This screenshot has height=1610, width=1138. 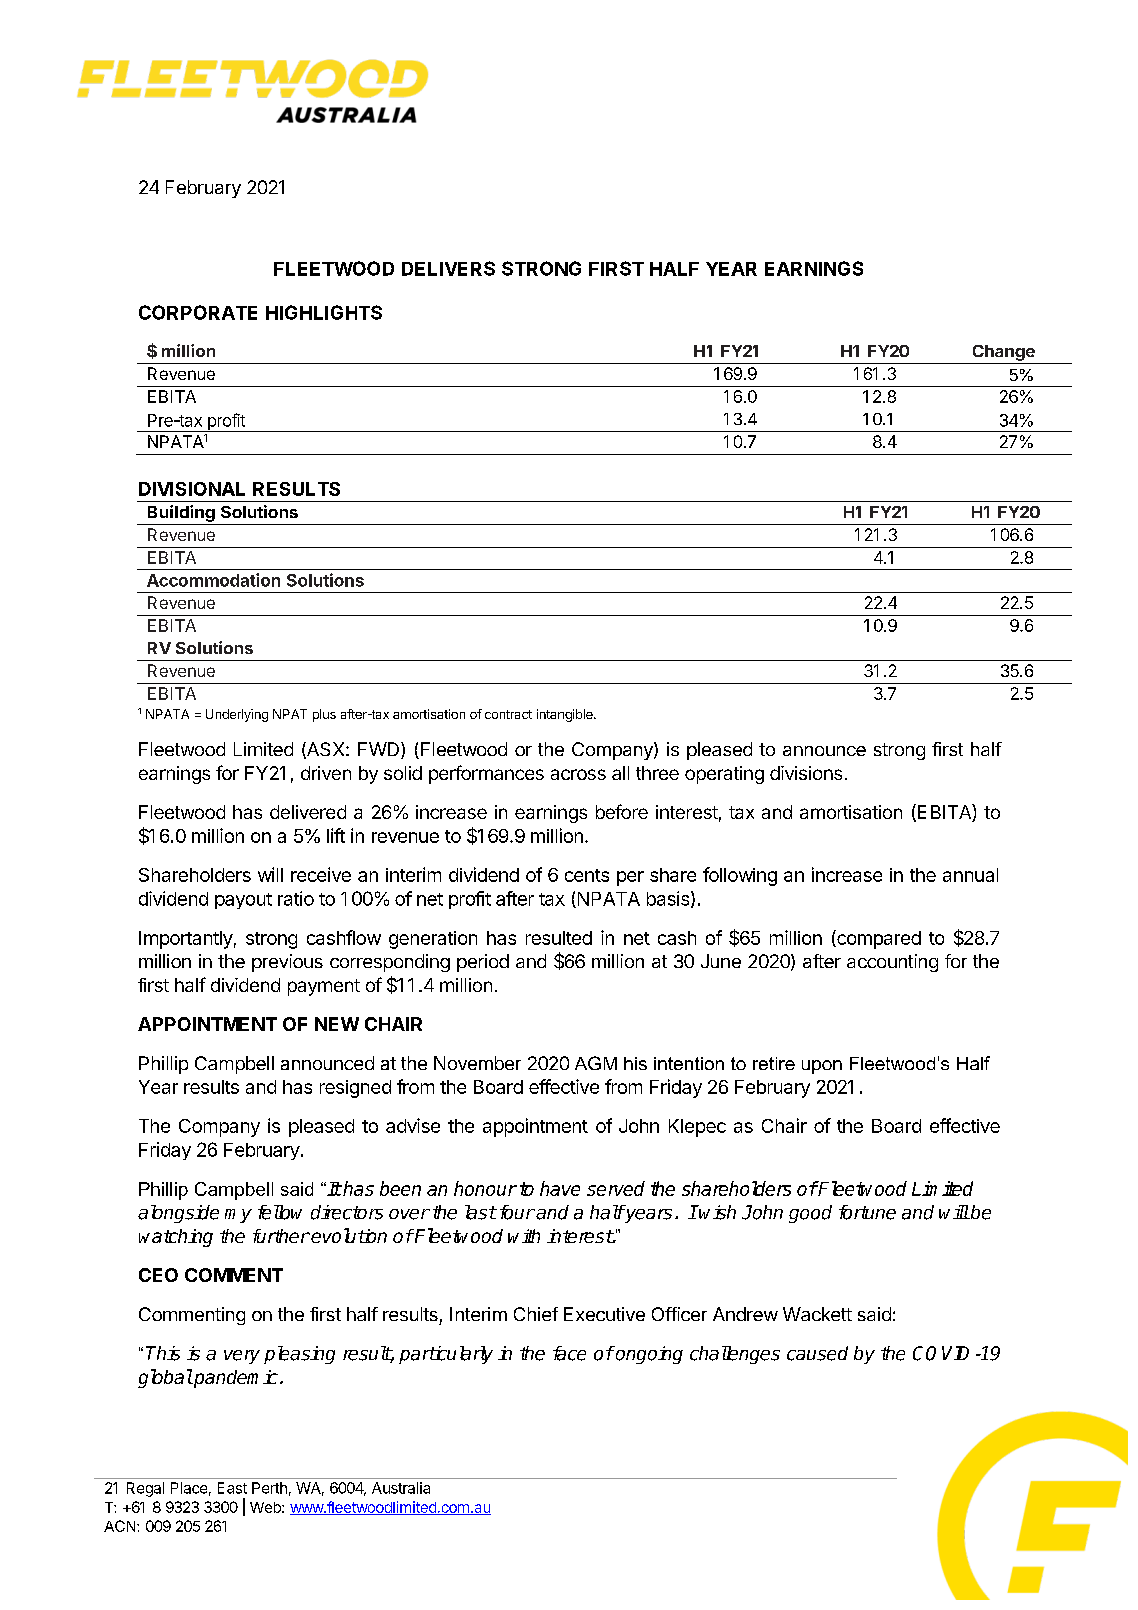 I want to click on DELIVERS, so click(x=448, y=268).
